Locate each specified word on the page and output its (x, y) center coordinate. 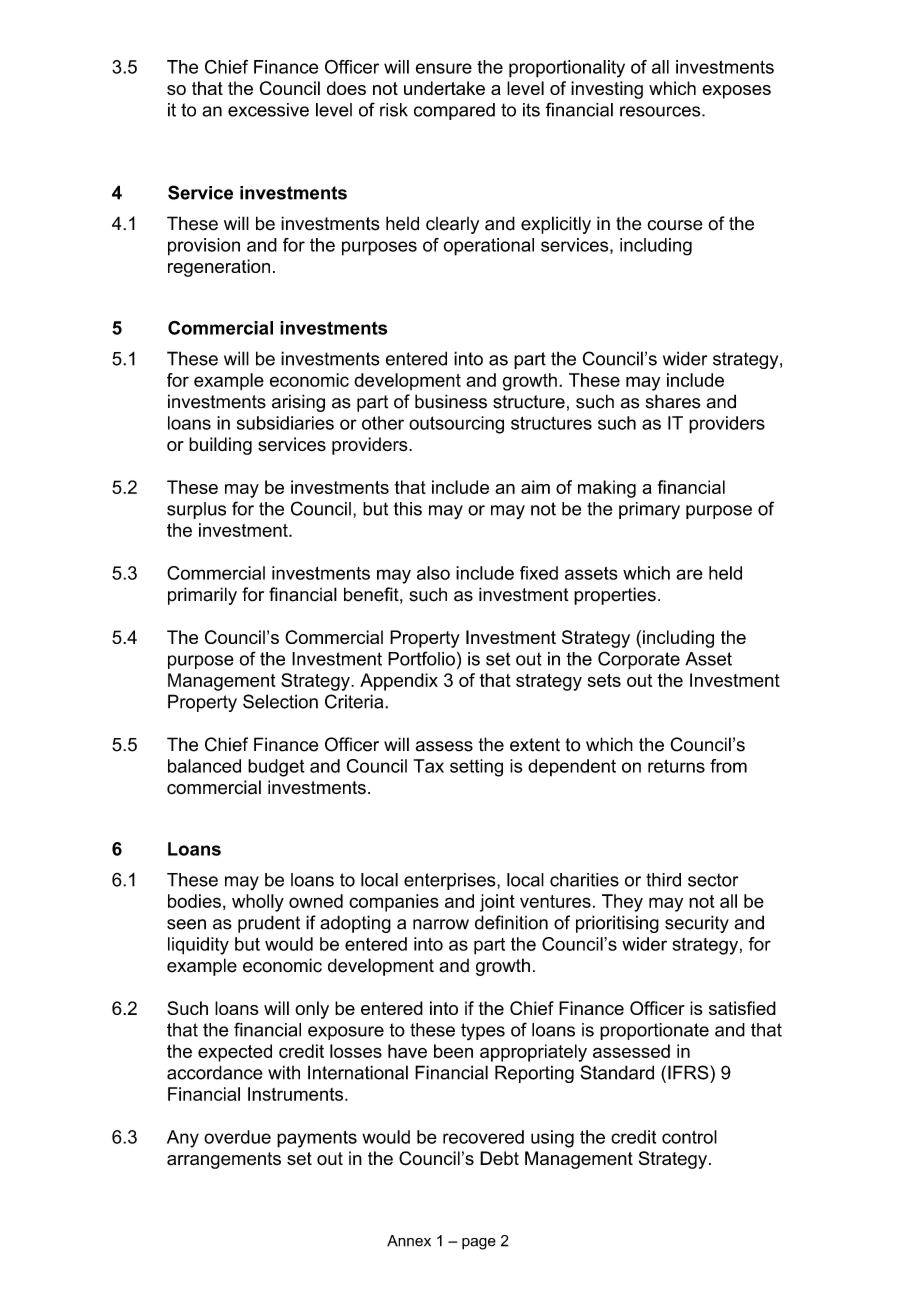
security (697, 924)
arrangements (224, 1160)
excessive (268, 110)
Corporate (639, 660)
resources (661, 111)
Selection (280, 701)
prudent (269, 924)
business (451, 401)
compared (454, 111)
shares (673, 401)
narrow (441, 924)
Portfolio (421, 658)
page (479, 1244)
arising (298, 403)
